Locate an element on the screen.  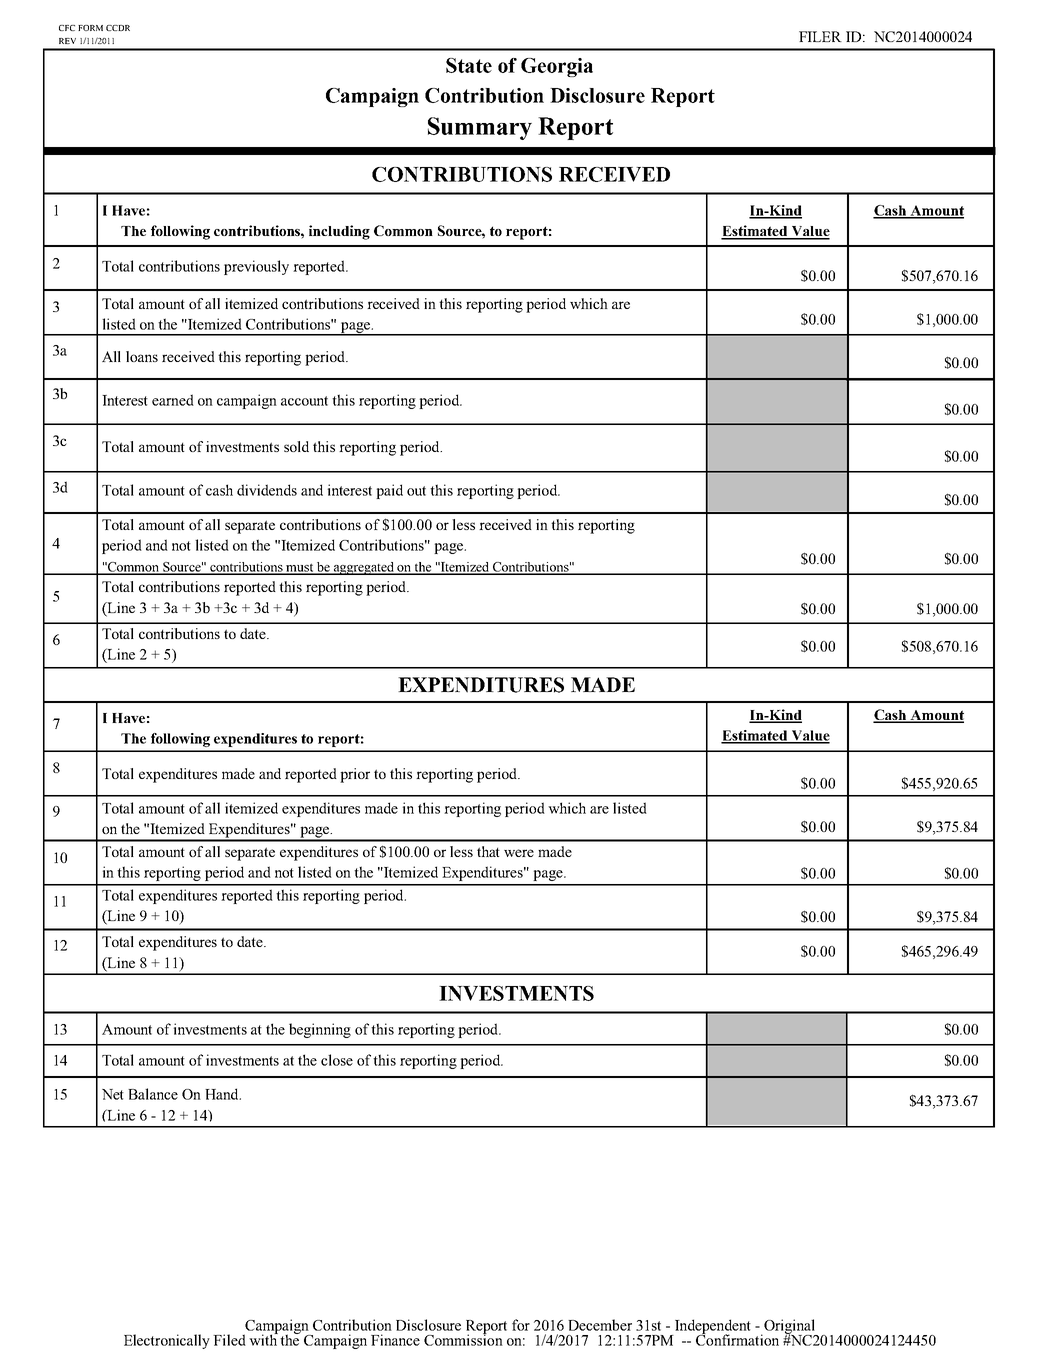
Electronically is located at coordinates (167, 1341).
